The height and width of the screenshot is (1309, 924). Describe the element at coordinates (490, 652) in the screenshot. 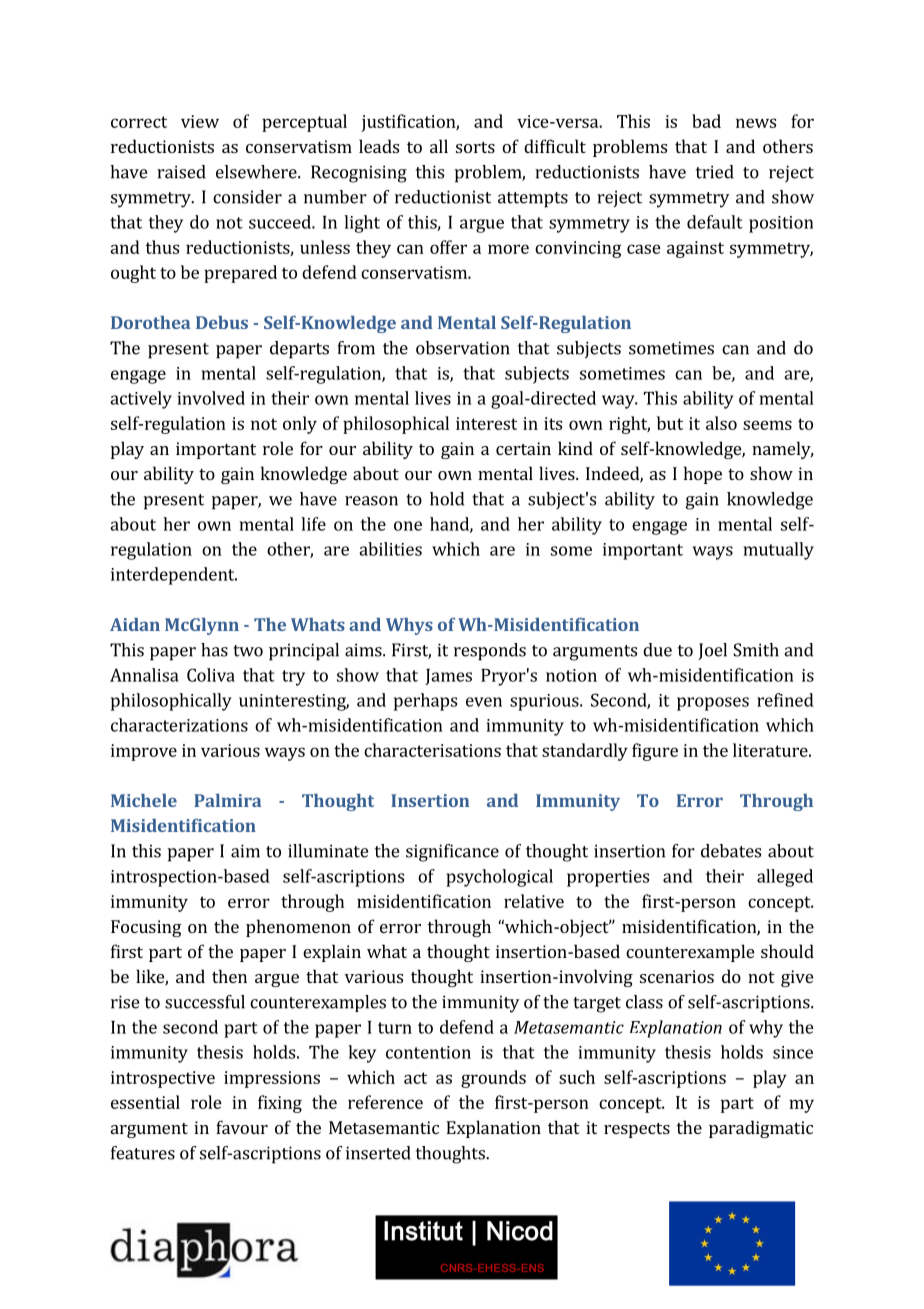

I see `responds` at that location.
